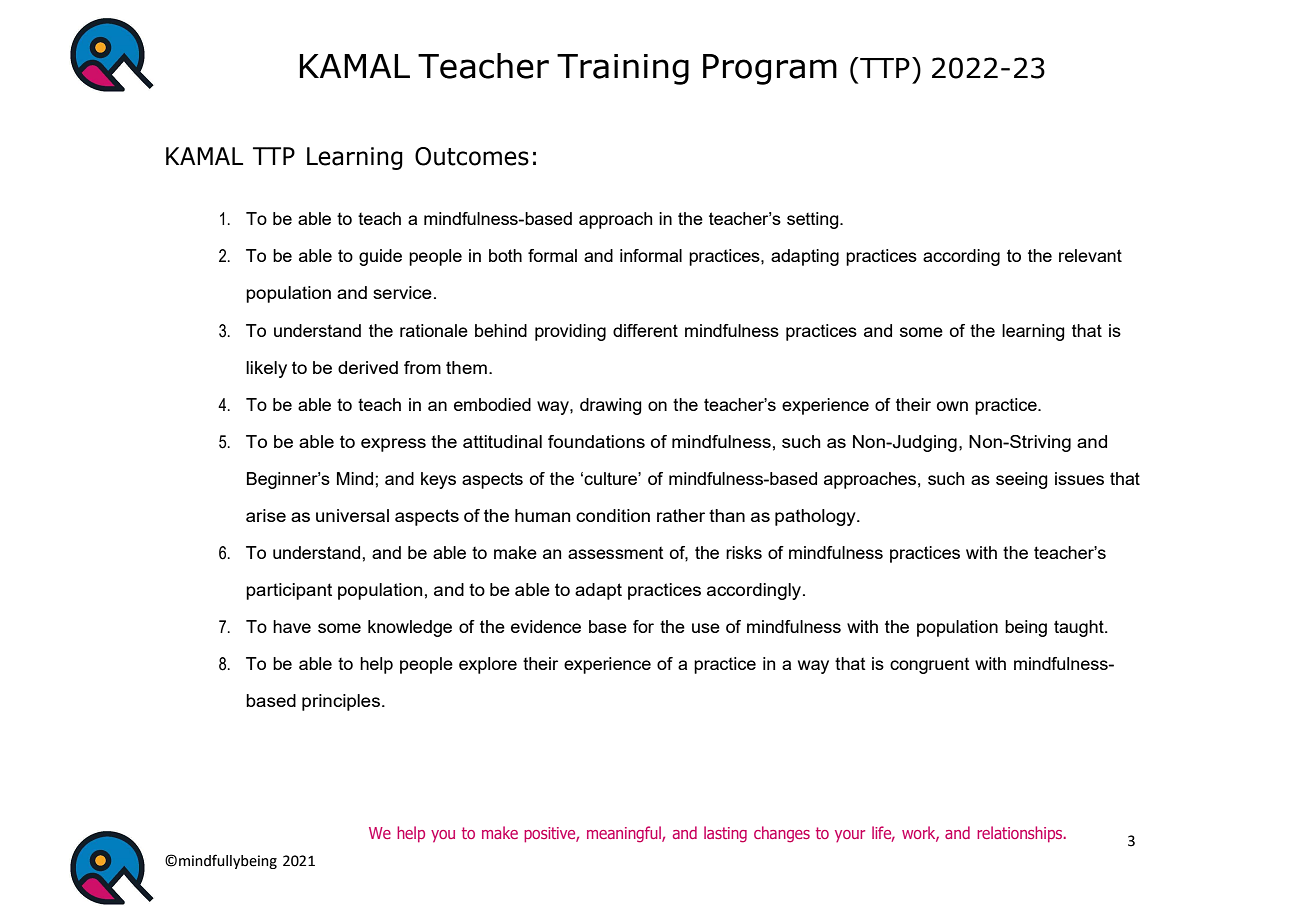  I want to click on meaningful, so click(625, 834).
